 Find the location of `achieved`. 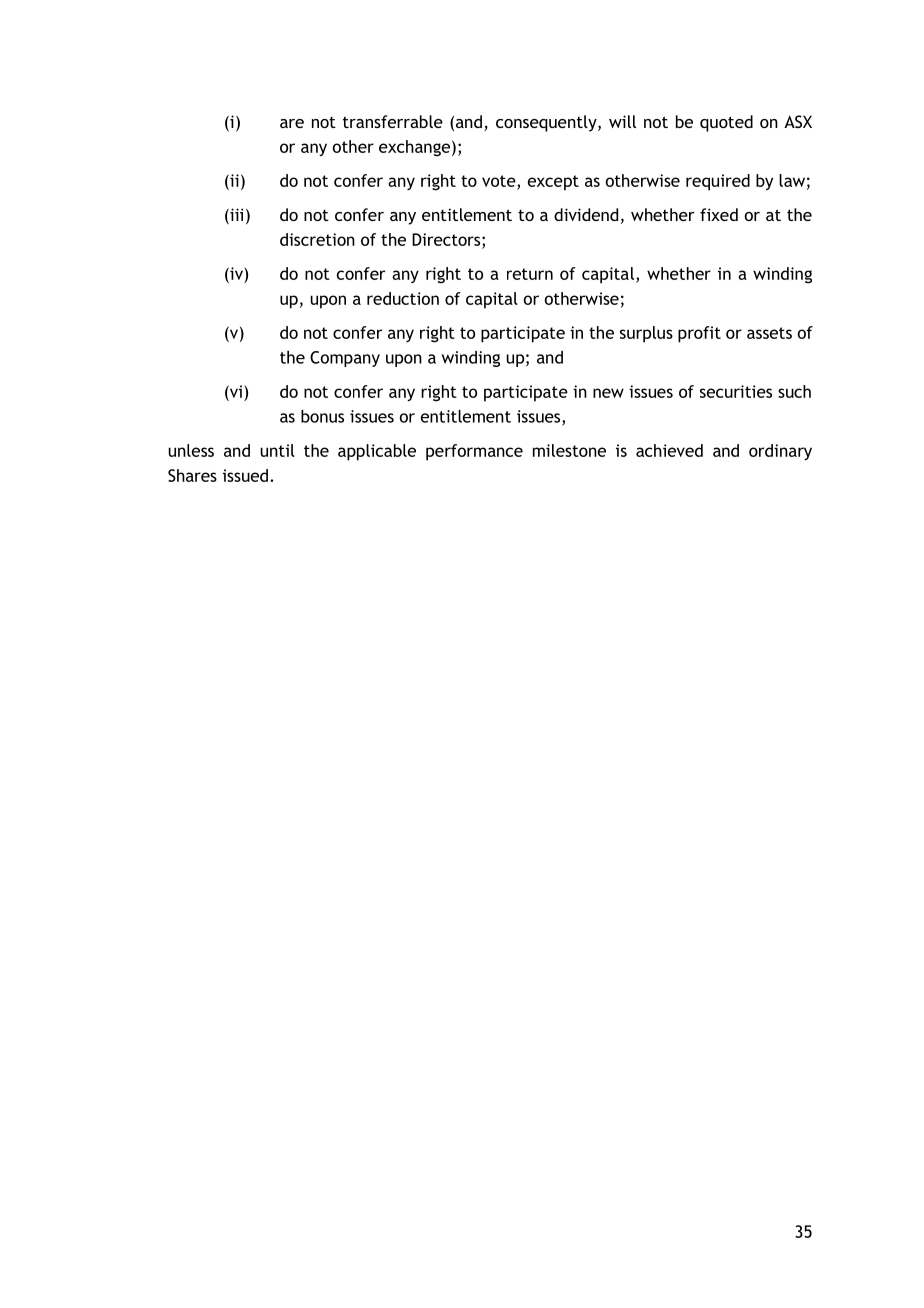

achieved is located at coordinates (669, 450).
